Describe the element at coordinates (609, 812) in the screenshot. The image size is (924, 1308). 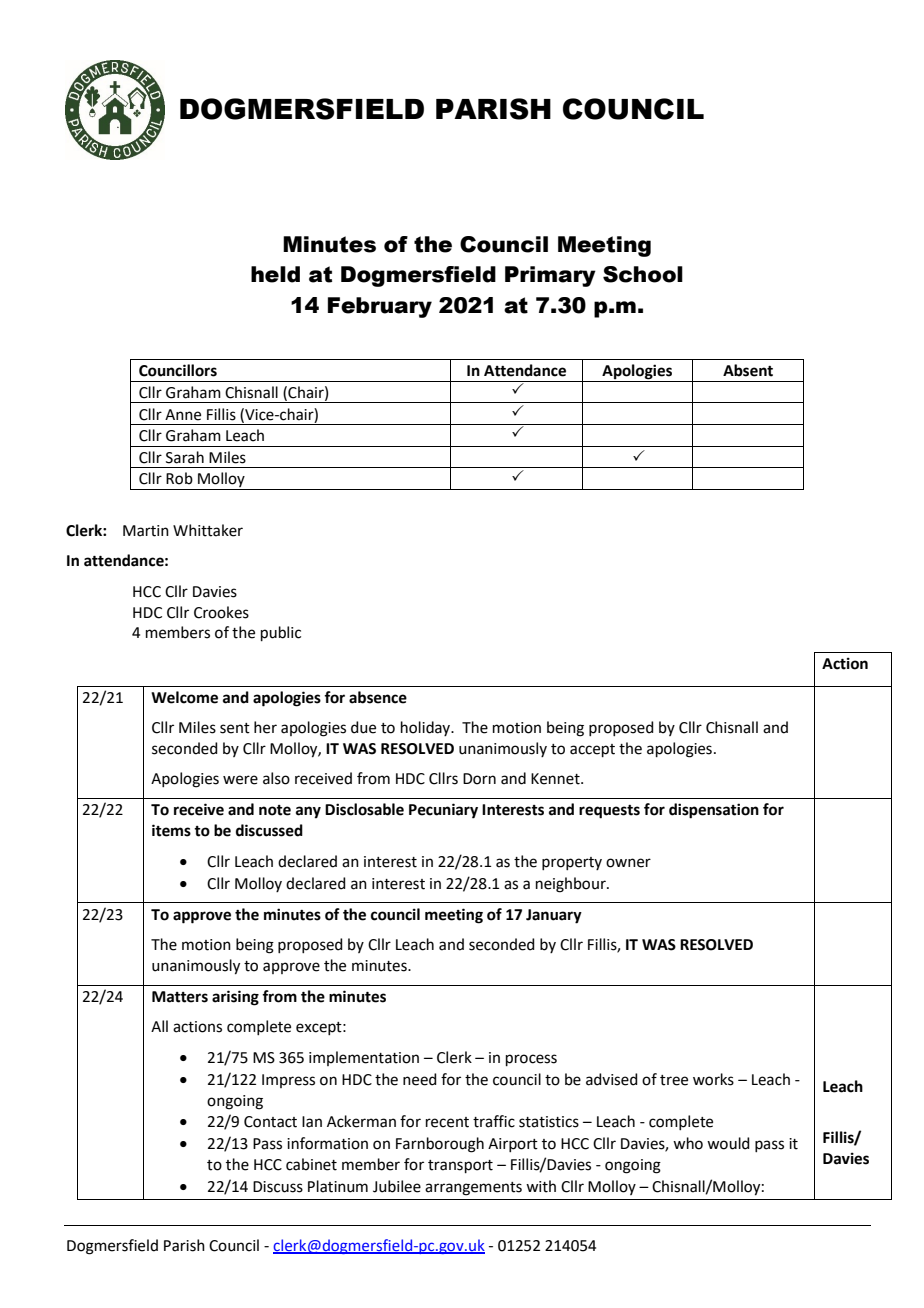
I see `requests` at that location.
